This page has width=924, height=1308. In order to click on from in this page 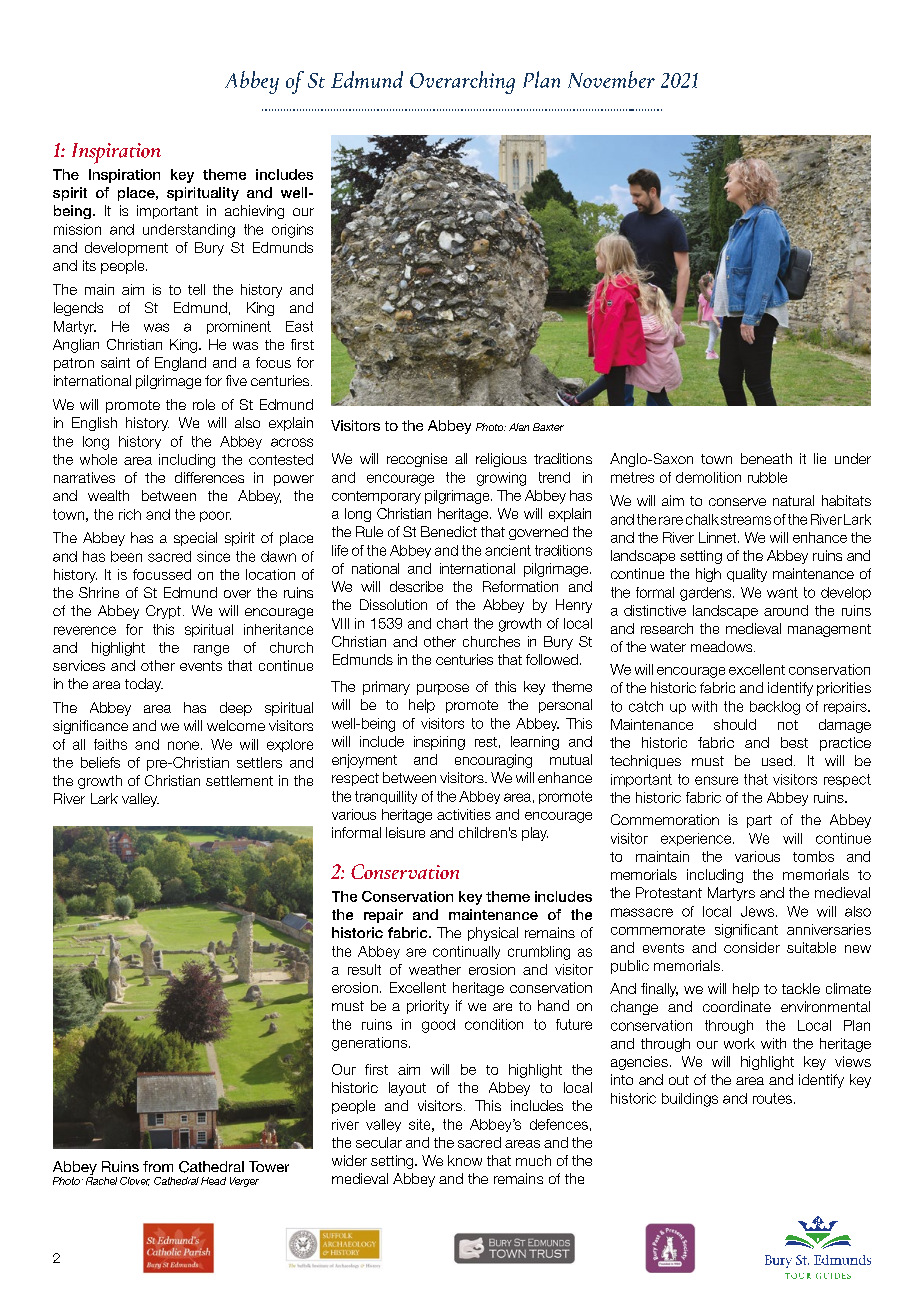, I will do `click(158, 1166)`.
